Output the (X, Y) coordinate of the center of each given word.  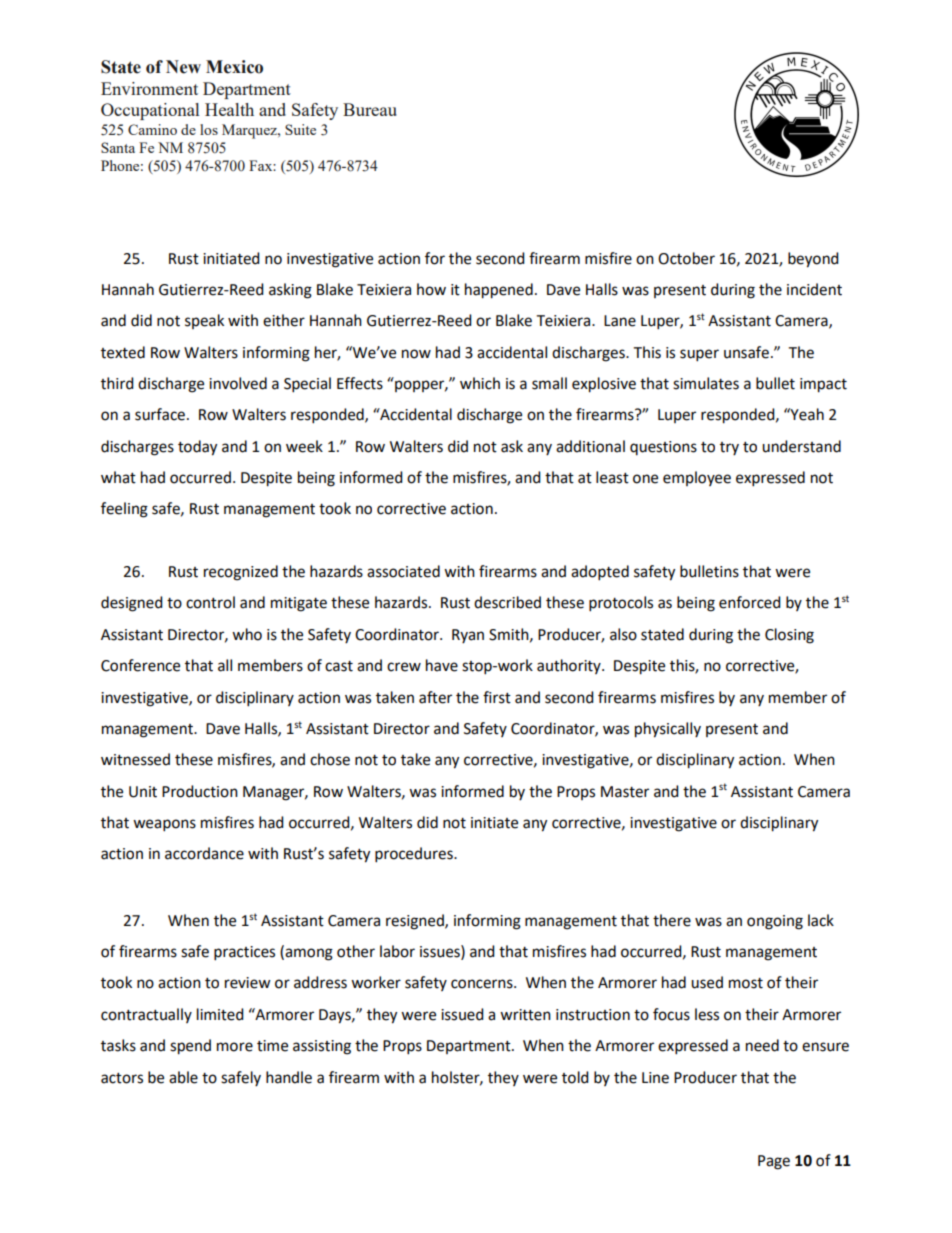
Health (229, 109)
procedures (415, 855)
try (729, 448)
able (183, 1077)
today (197, 448)
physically (668, 730)
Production (200, 791)
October (686, 258)
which (480, 383)
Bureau (370, 109)
